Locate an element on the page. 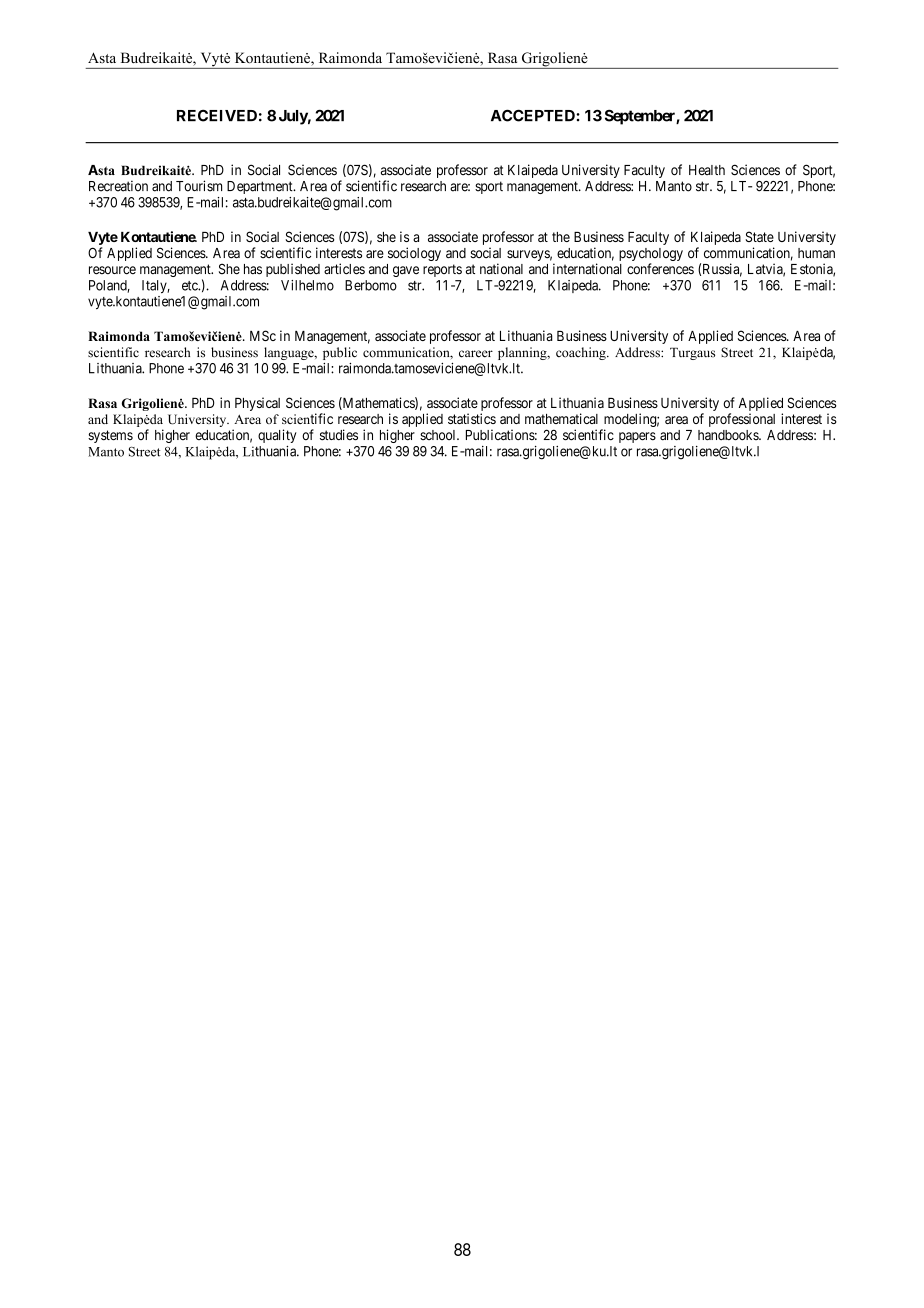  ACCEPTED is located at coordinates (534, 115).
